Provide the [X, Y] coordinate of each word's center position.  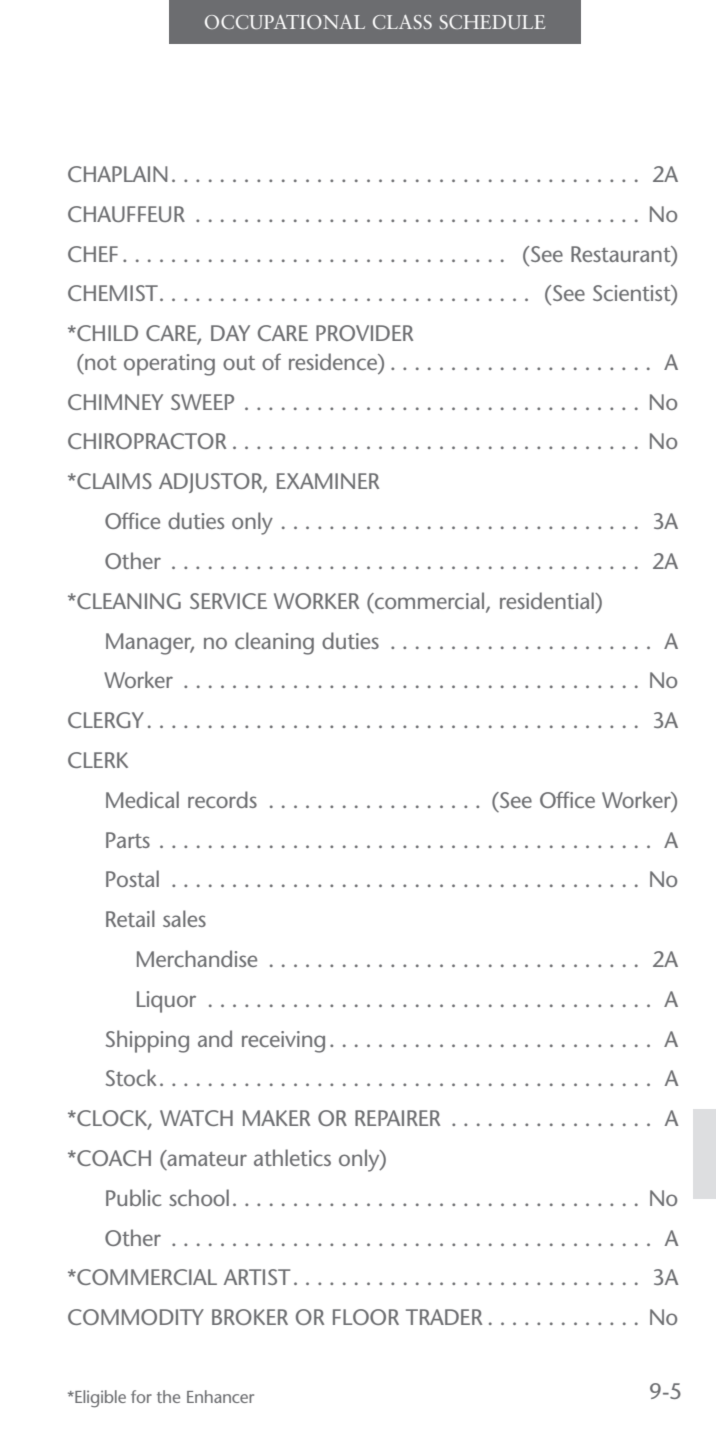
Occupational [285, 22]
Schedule [492, 22]
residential [548, 600]
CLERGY [106, 720]
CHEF [93, 254]
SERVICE [228, 601]
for [141, 1396]
